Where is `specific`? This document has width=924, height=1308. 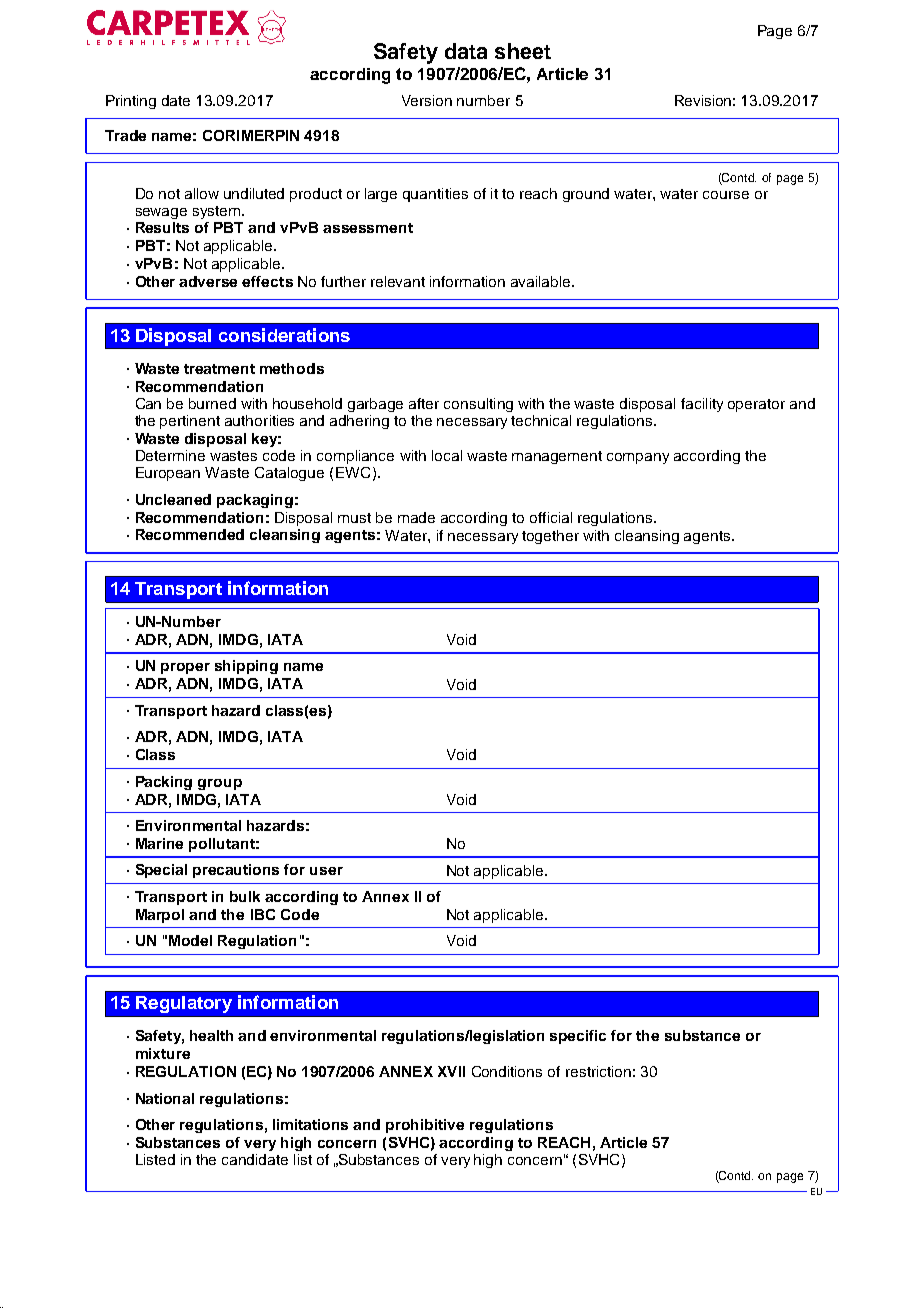
specific is located at coordinates (578, 1037).
